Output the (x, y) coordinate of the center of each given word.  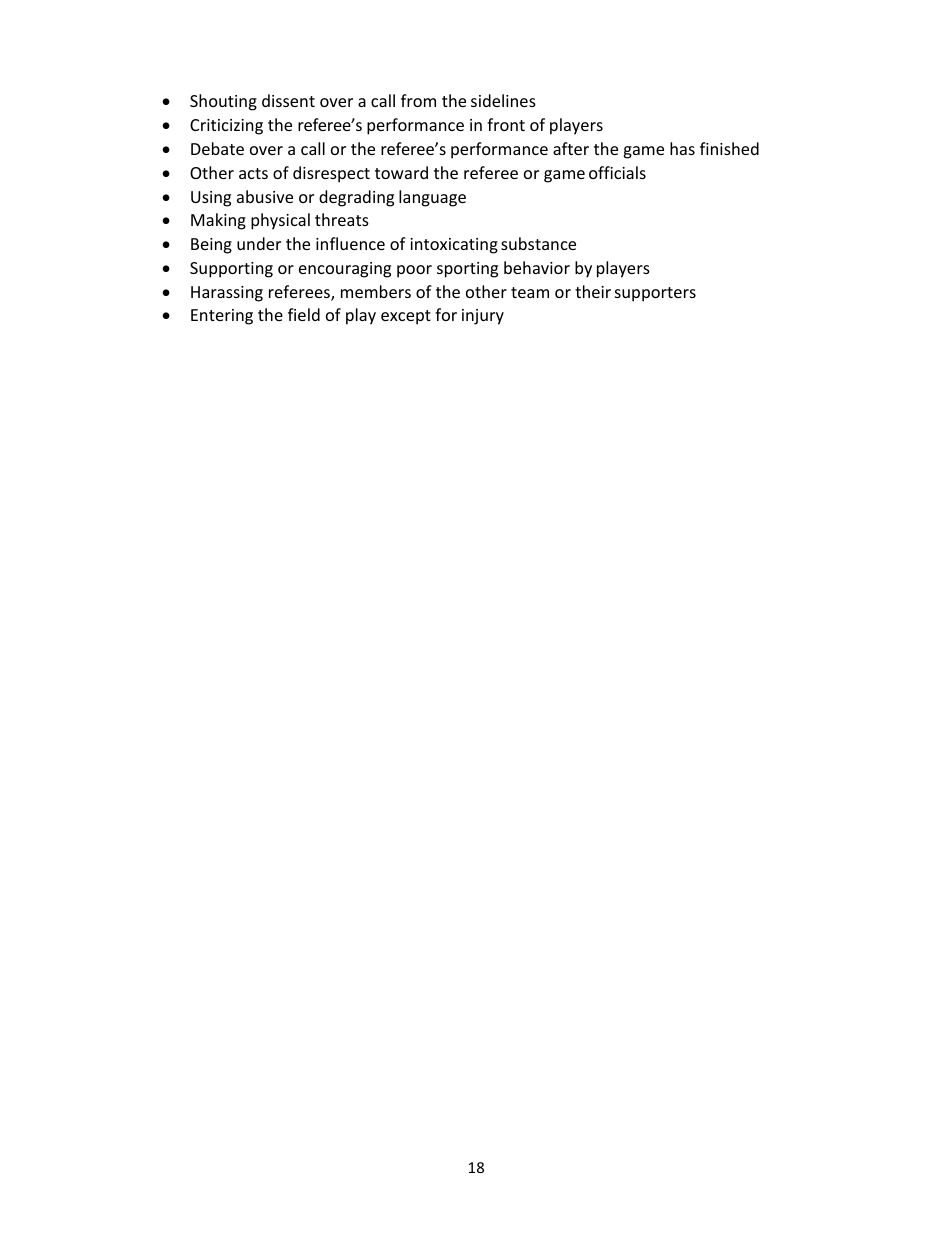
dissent (288, 100)
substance (538, 243)
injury (483, 317)
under (259, 243)
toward (401, 172)
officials (617, 172)
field (304, 314)
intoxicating (454, 246)
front (506, 124)
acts (253, 173)
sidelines (503, 100)
